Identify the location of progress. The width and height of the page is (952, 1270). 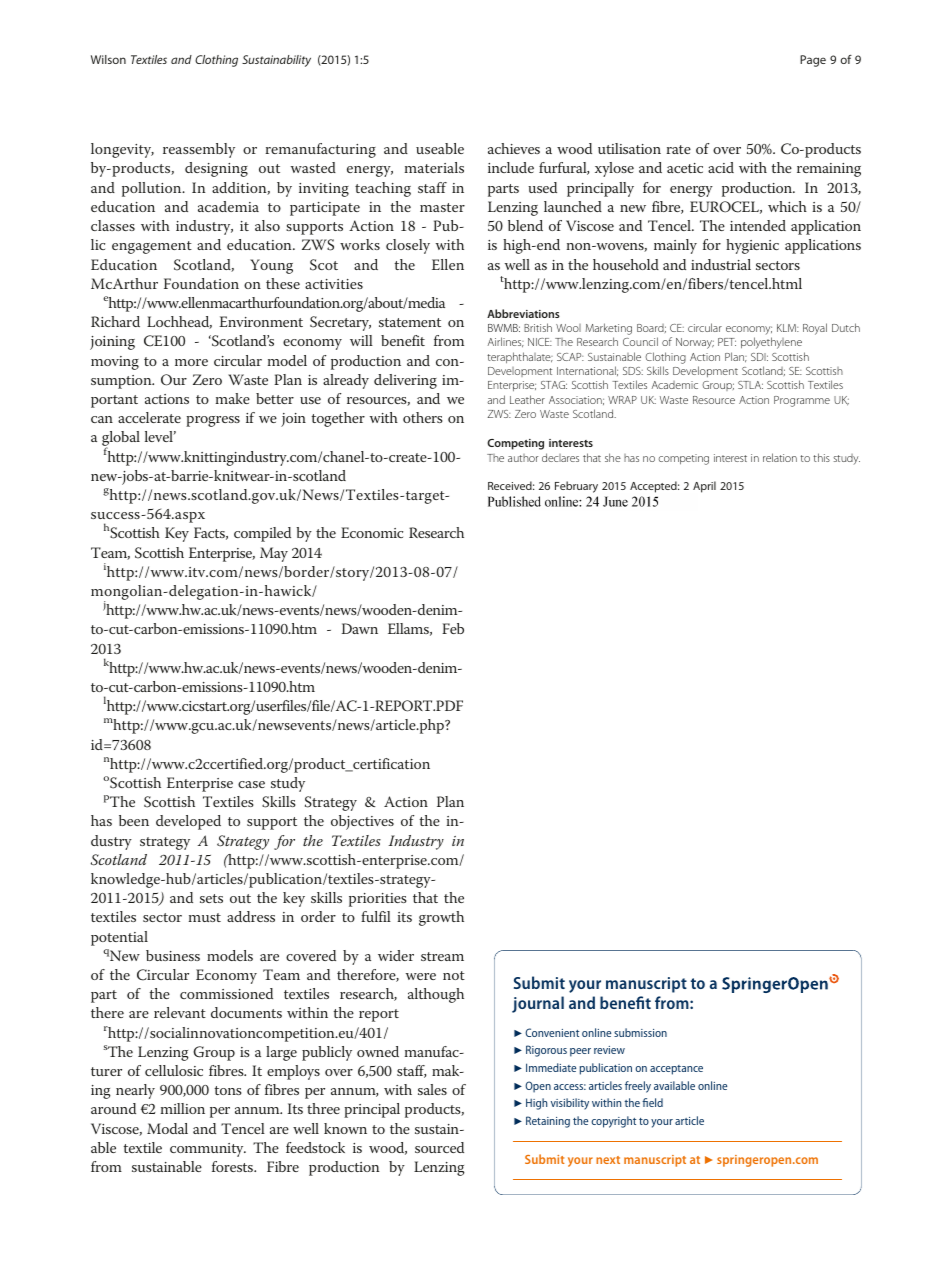
(213, 421).
